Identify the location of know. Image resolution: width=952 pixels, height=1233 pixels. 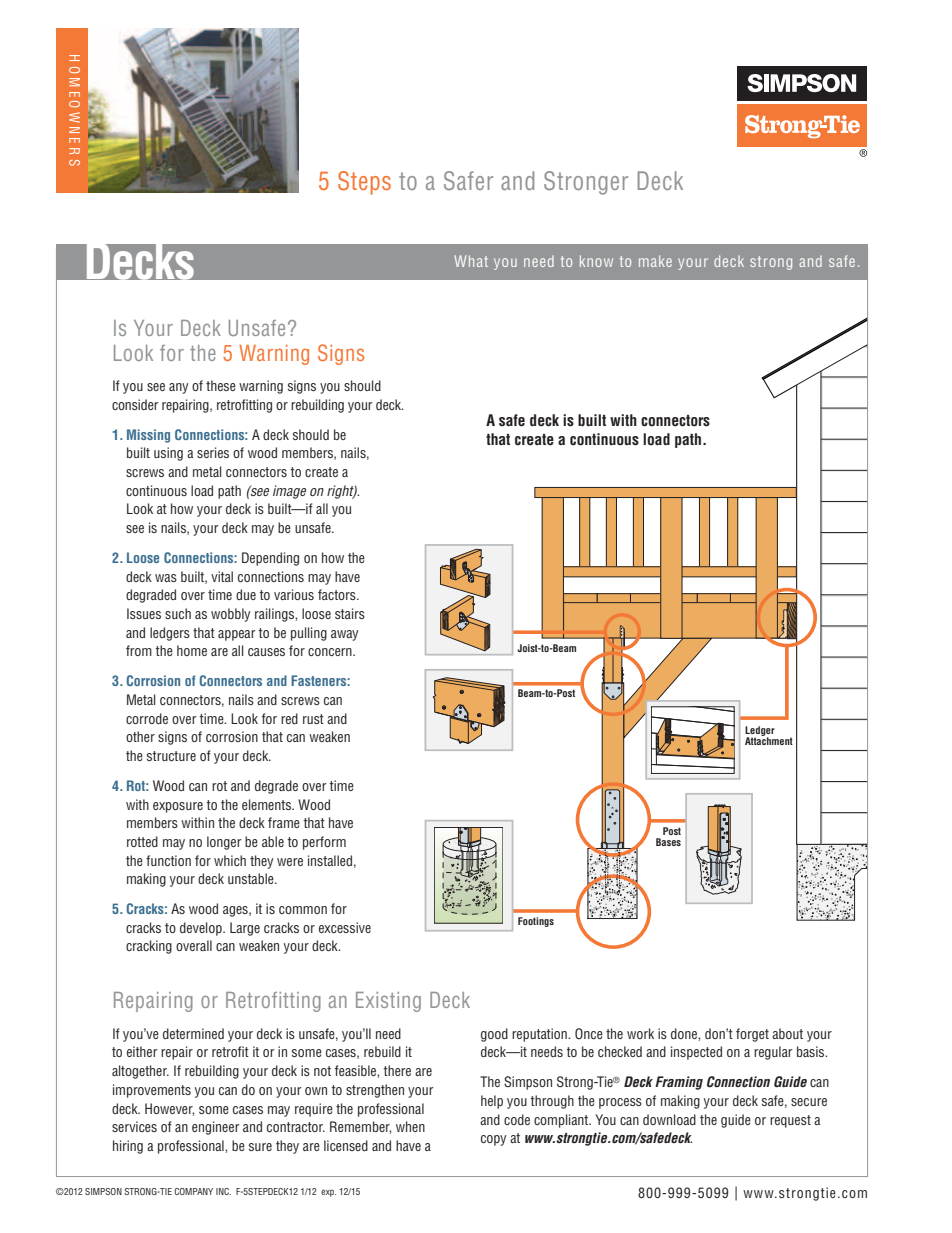
(596, 261).
